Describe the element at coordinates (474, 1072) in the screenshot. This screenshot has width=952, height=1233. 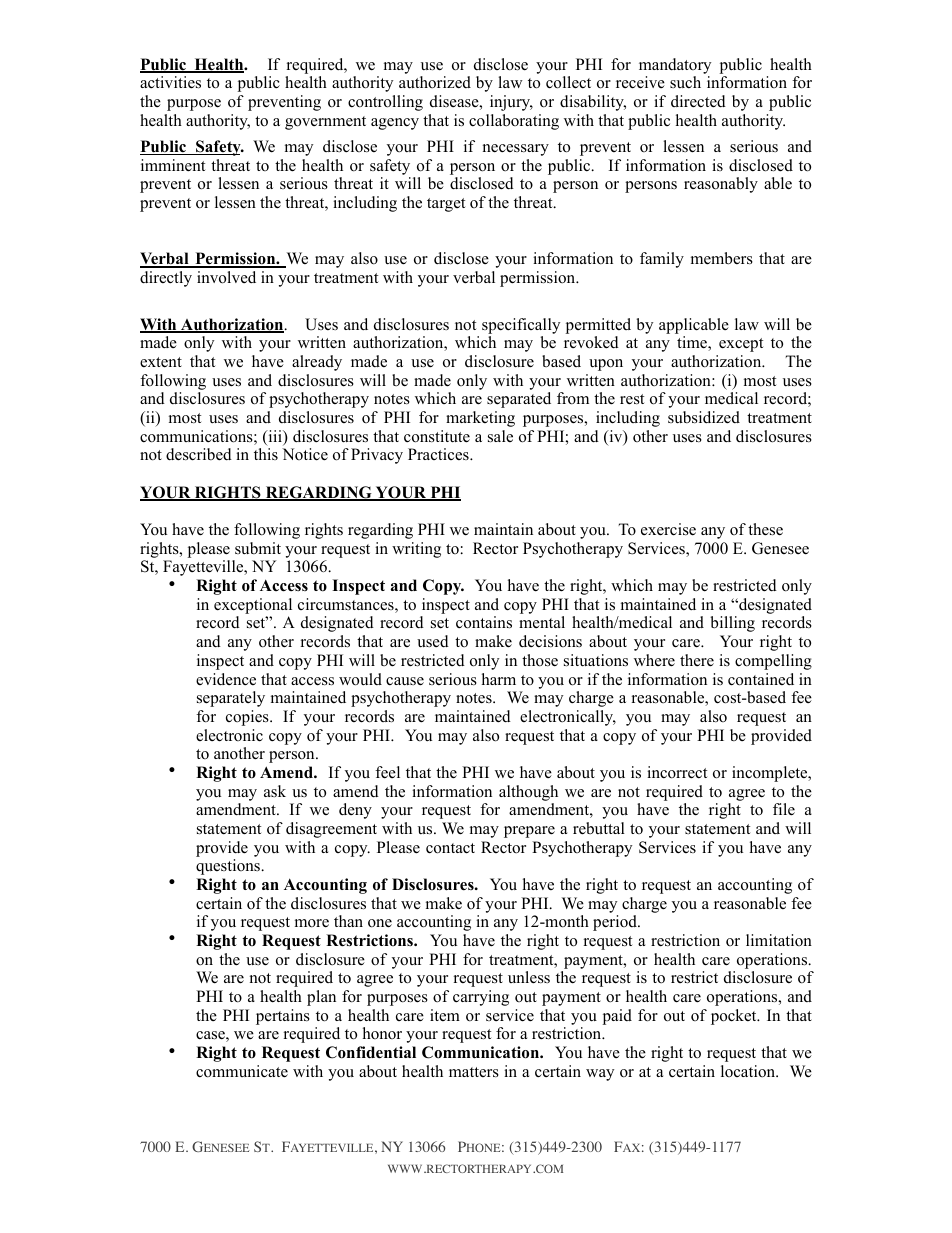
I see `matters` at that location.
